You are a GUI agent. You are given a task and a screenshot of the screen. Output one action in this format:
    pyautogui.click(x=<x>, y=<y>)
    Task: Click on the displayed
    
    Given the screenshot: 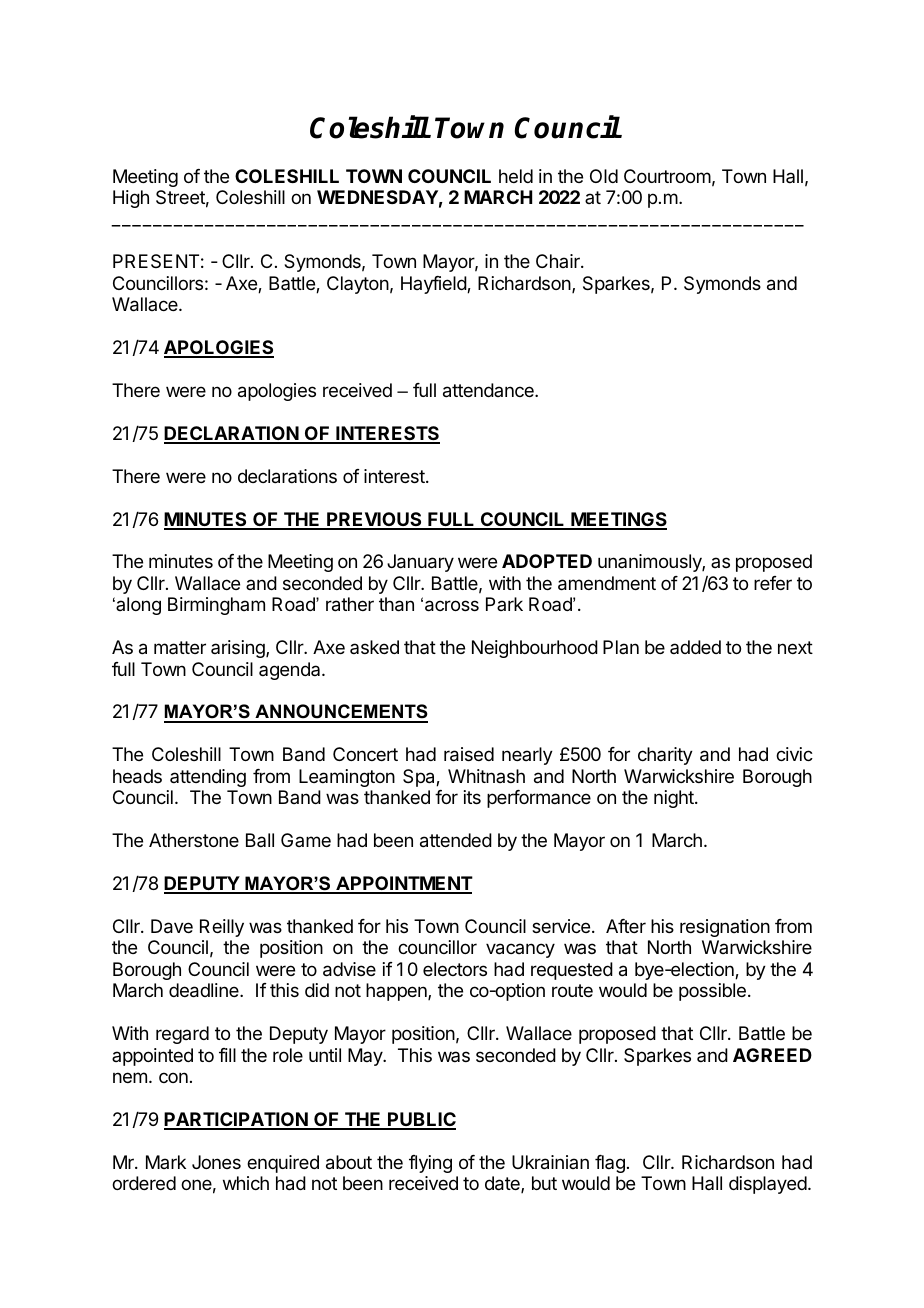 What is the action you would take?
    pyautogui.click(x=768, y=1185)
